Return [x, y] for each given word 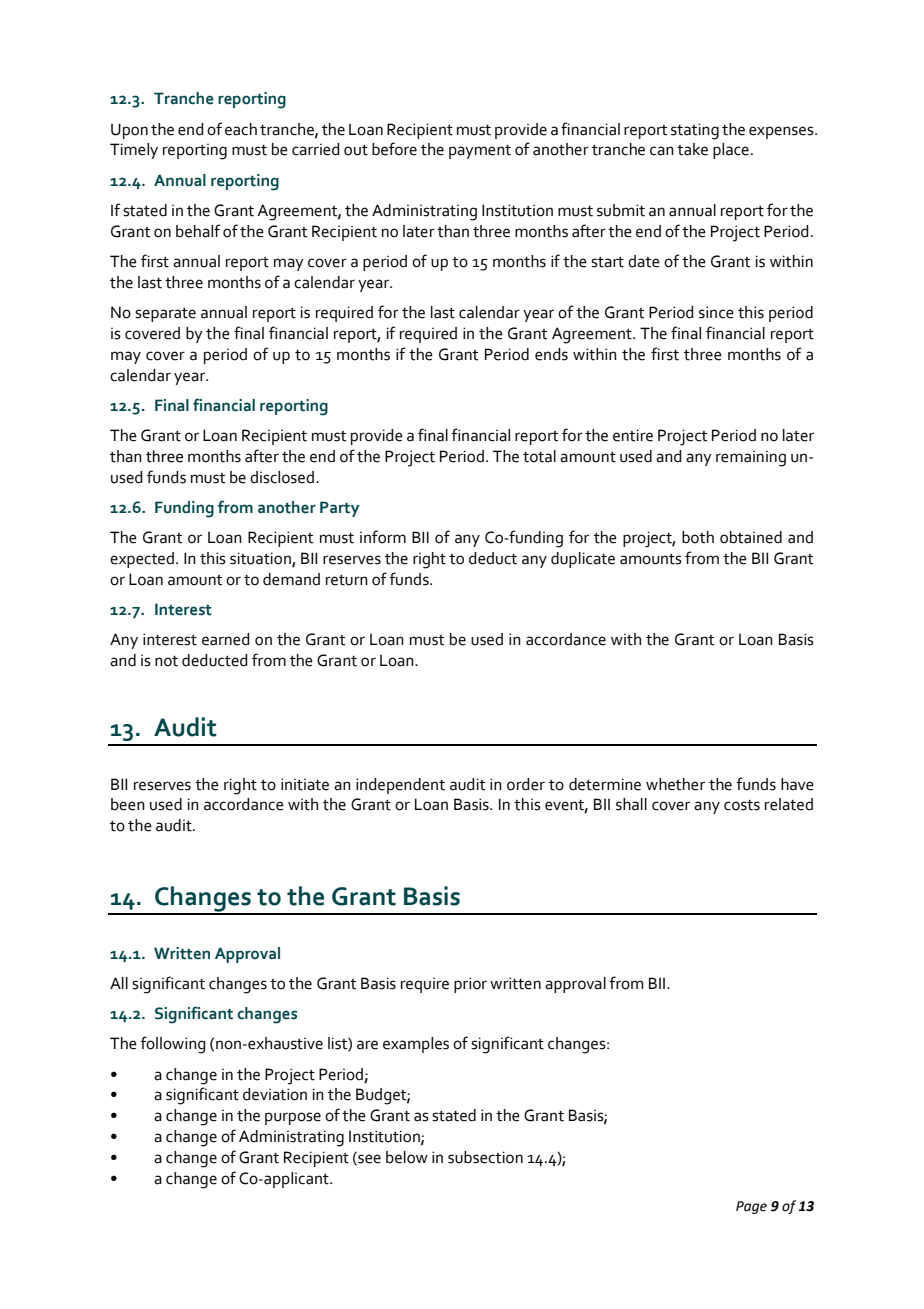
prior [470, 985]
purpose [293, 1118]
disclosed [282, 477]
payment [480, 152]
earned [226, 639]
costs [742, 805]
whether [675, 784]
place [731, 151]
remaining [751, 458]
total [539, 456]
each [241, 129]
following [173, 1045]
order [526, 784]
